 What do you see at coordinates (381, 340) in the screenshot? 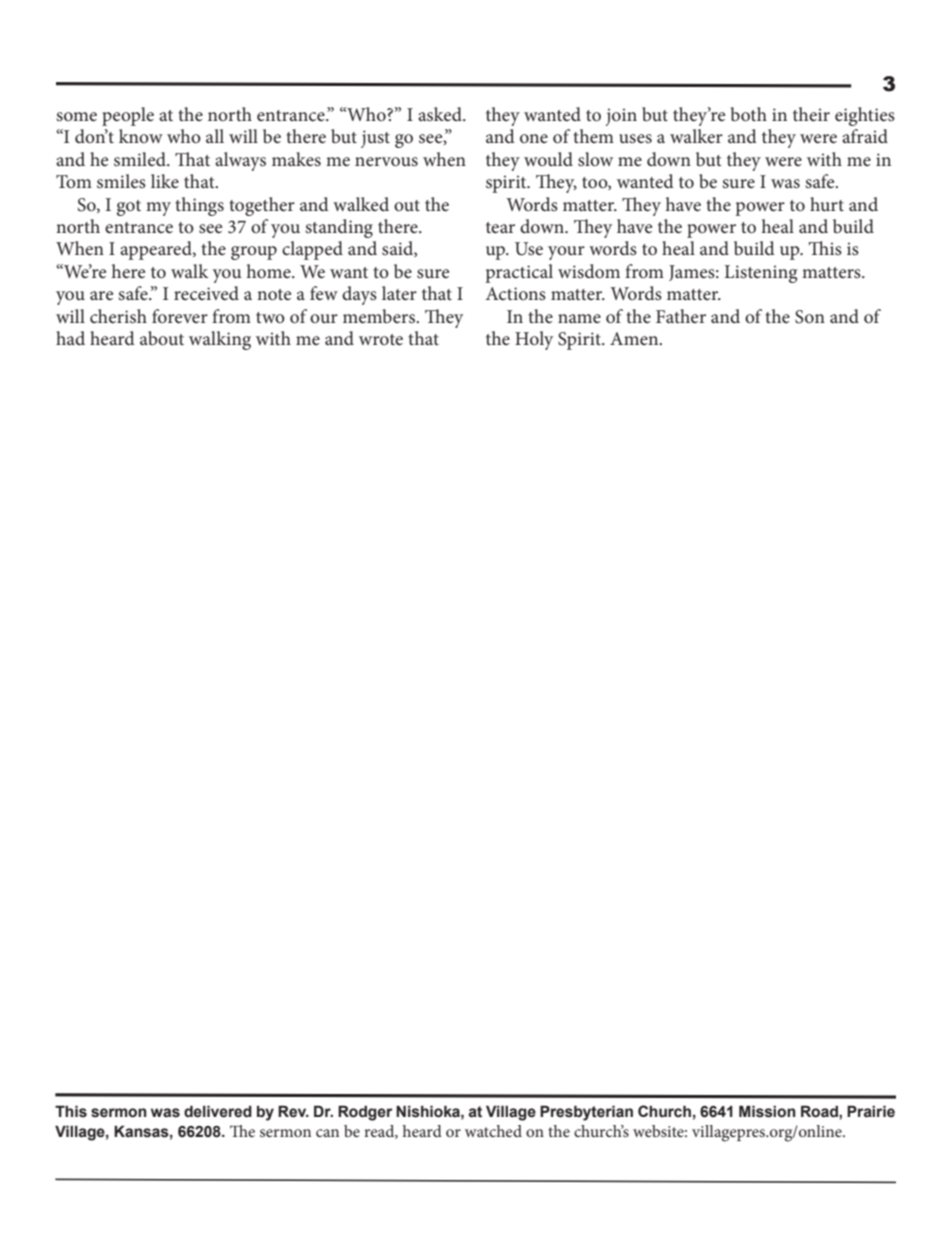
I see `wrote` at bounding box center [381, 340].
